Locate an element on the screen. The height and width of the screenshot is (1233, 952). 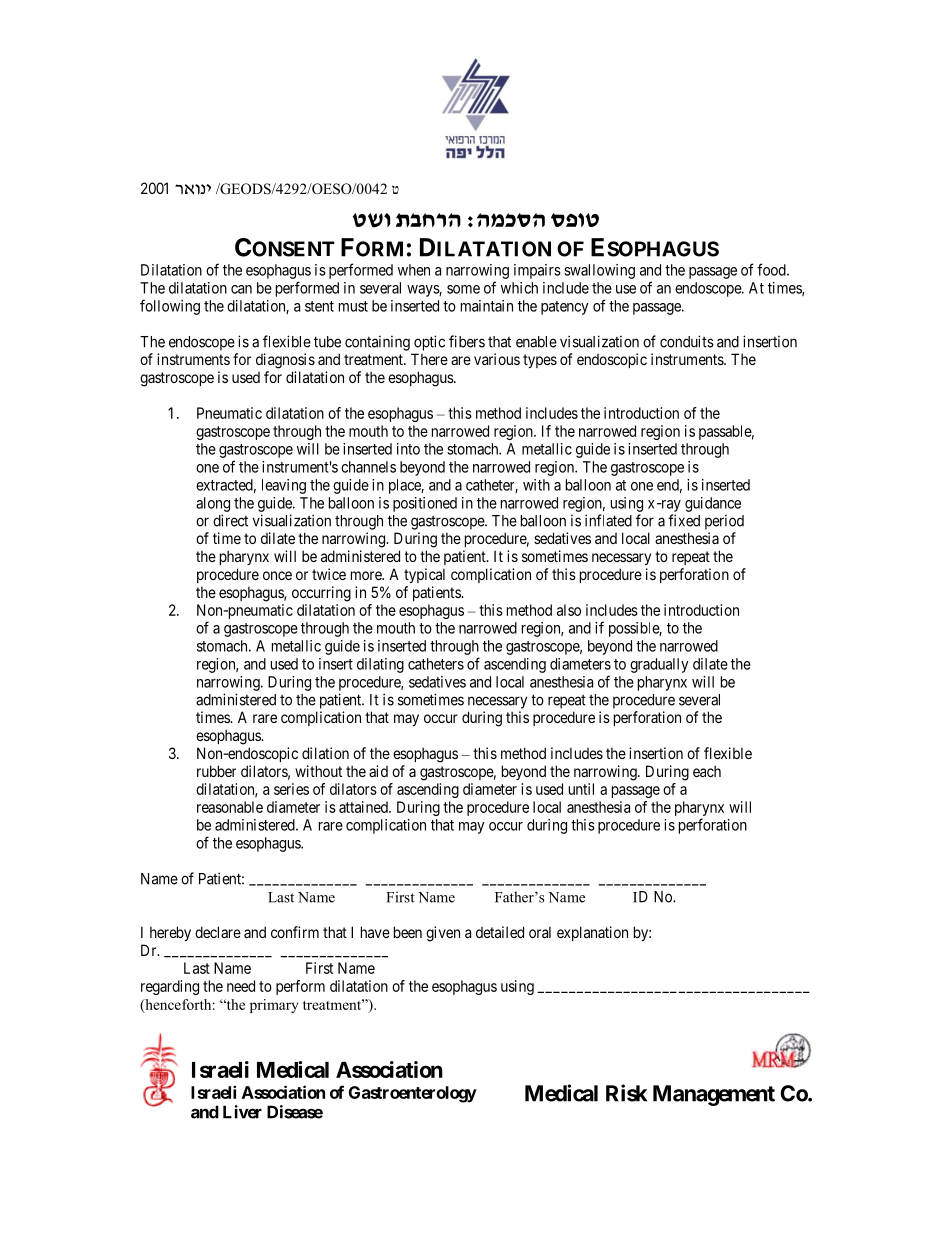
swallowing is located at coordinates (599, 271).
